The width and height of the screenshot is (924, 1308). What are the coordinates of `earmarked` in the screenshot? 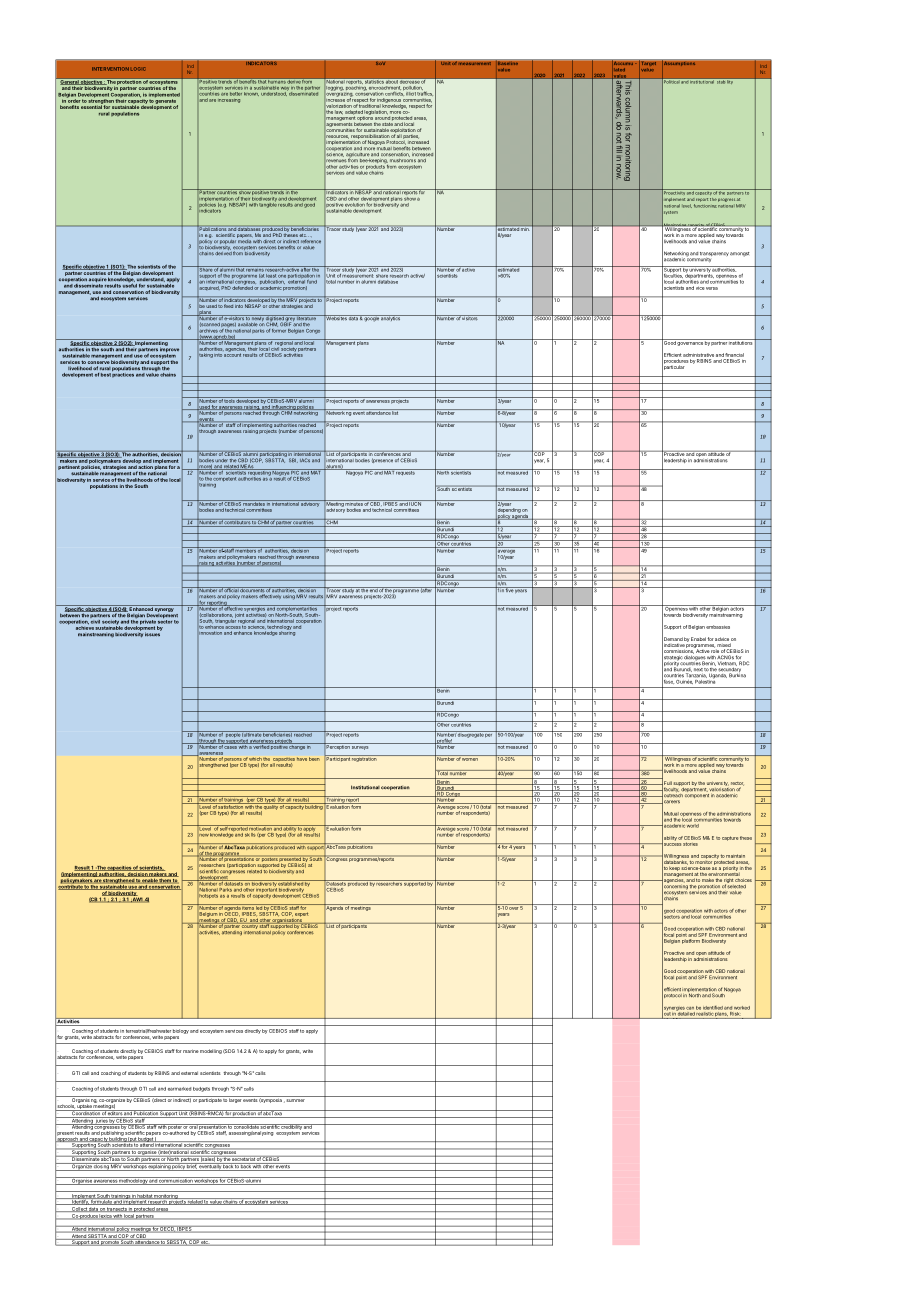 It's located at (179, 1089).
